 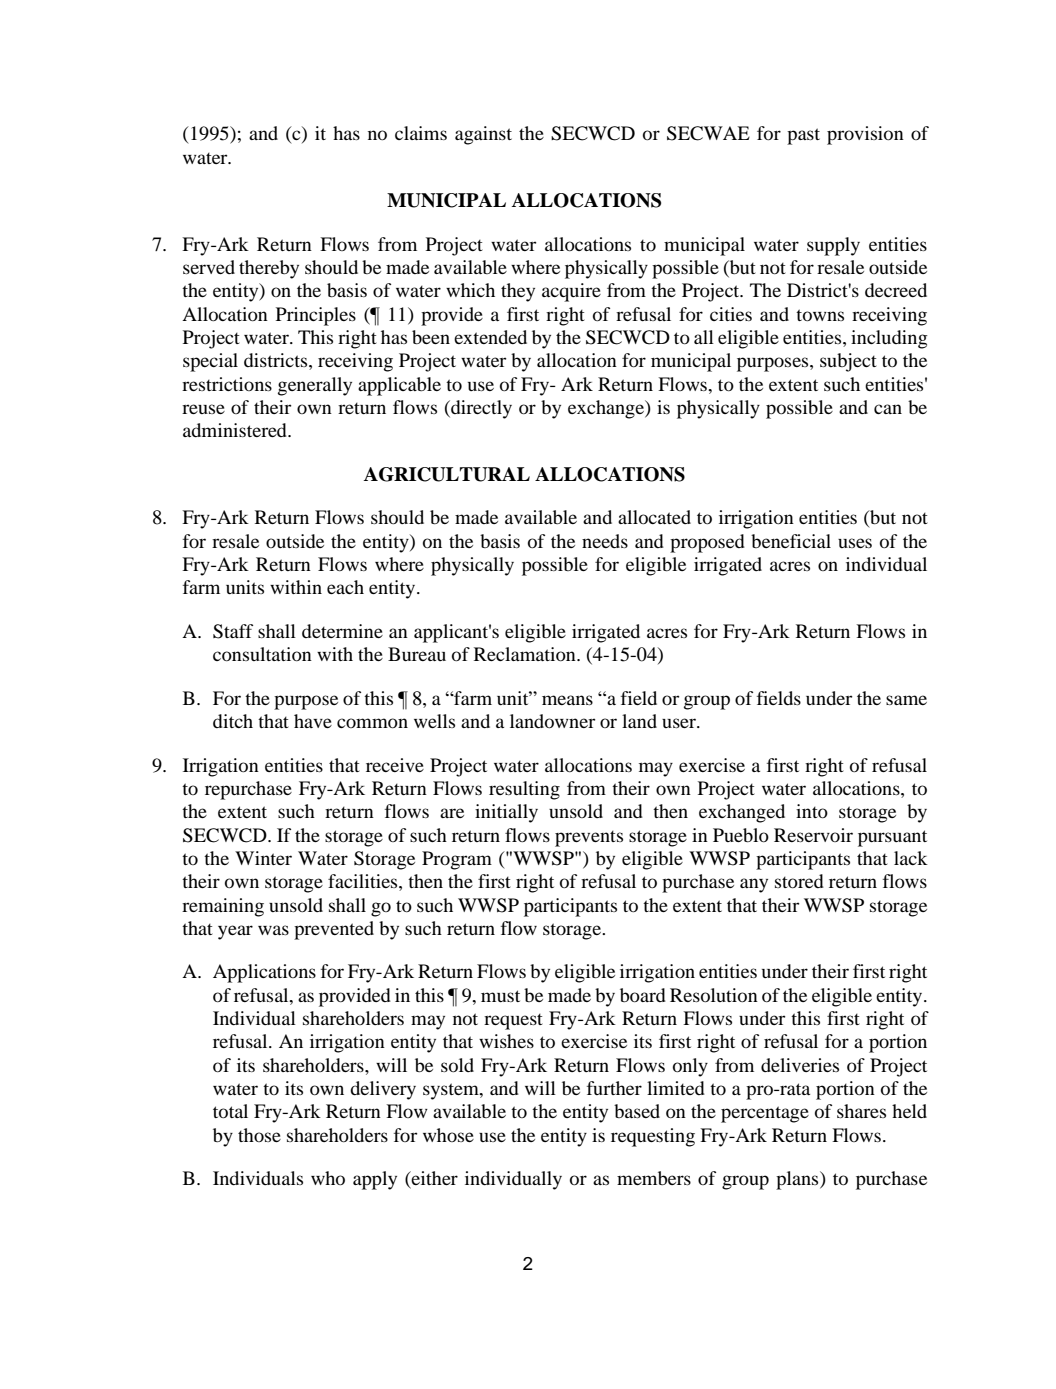 I want to click on was, so click(x=273, y=930).
